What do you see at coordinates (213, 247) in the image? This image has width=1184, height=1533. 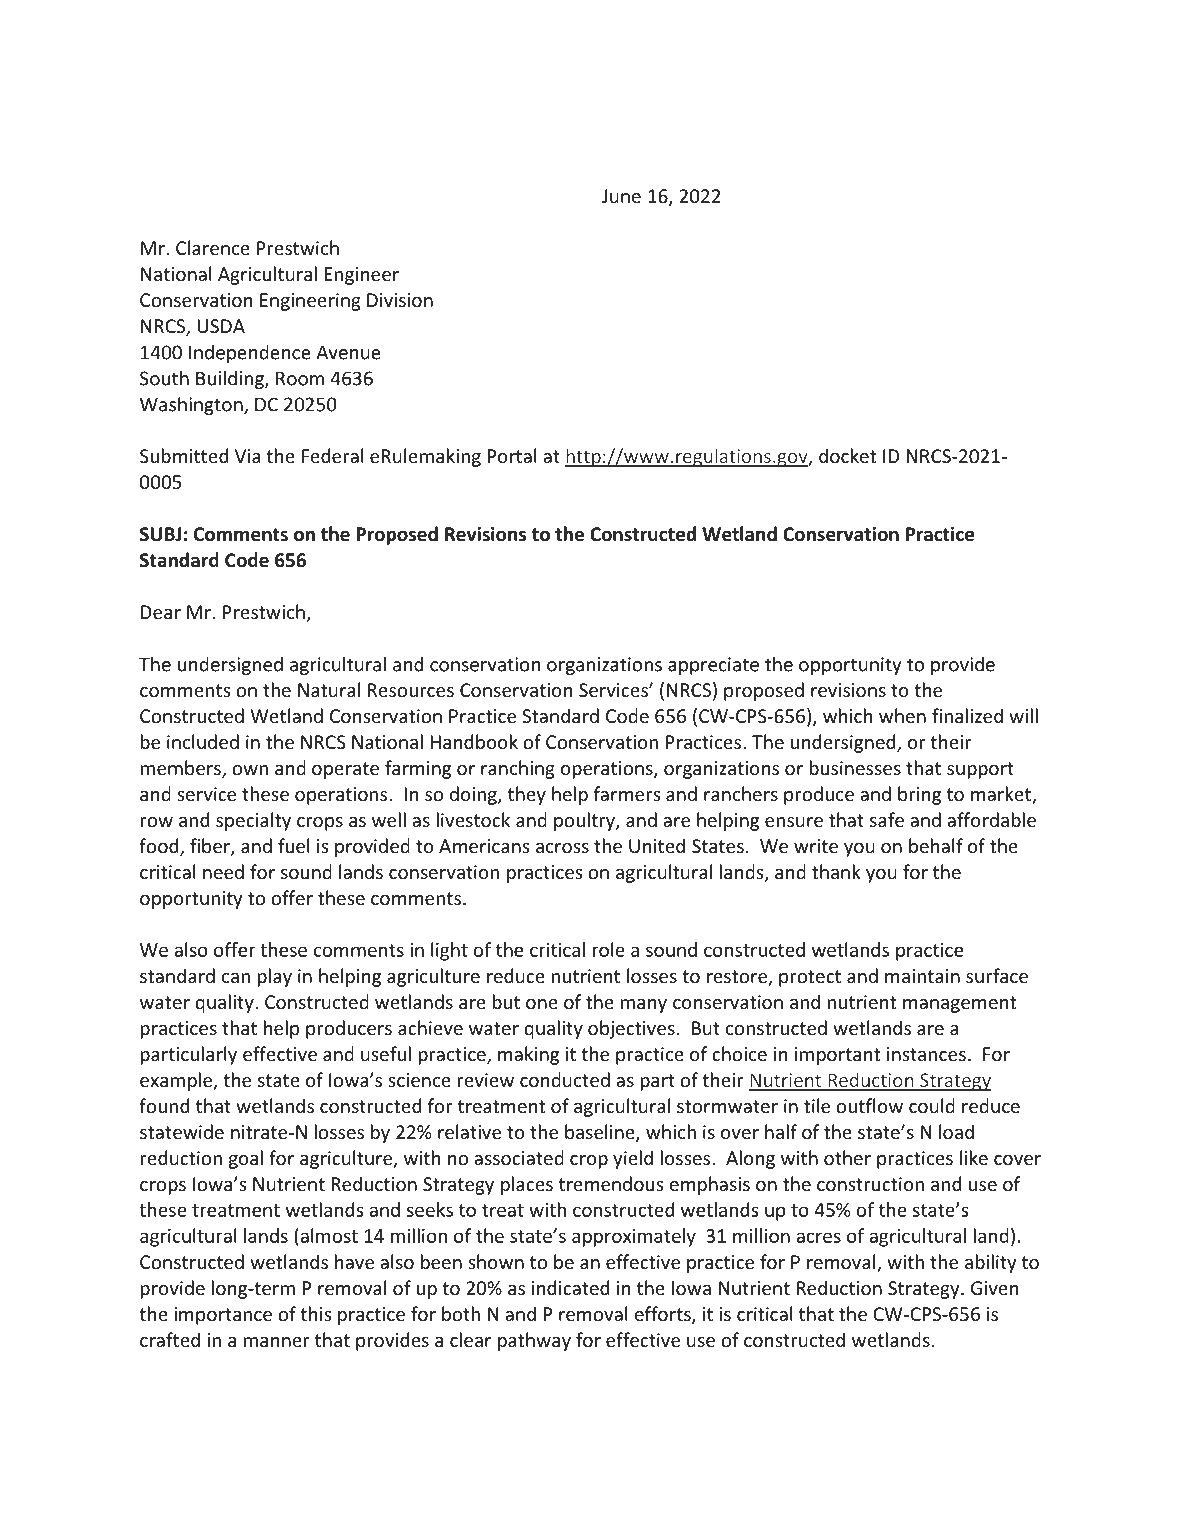 I see `Clarence` at bounding box center [213, 247].
